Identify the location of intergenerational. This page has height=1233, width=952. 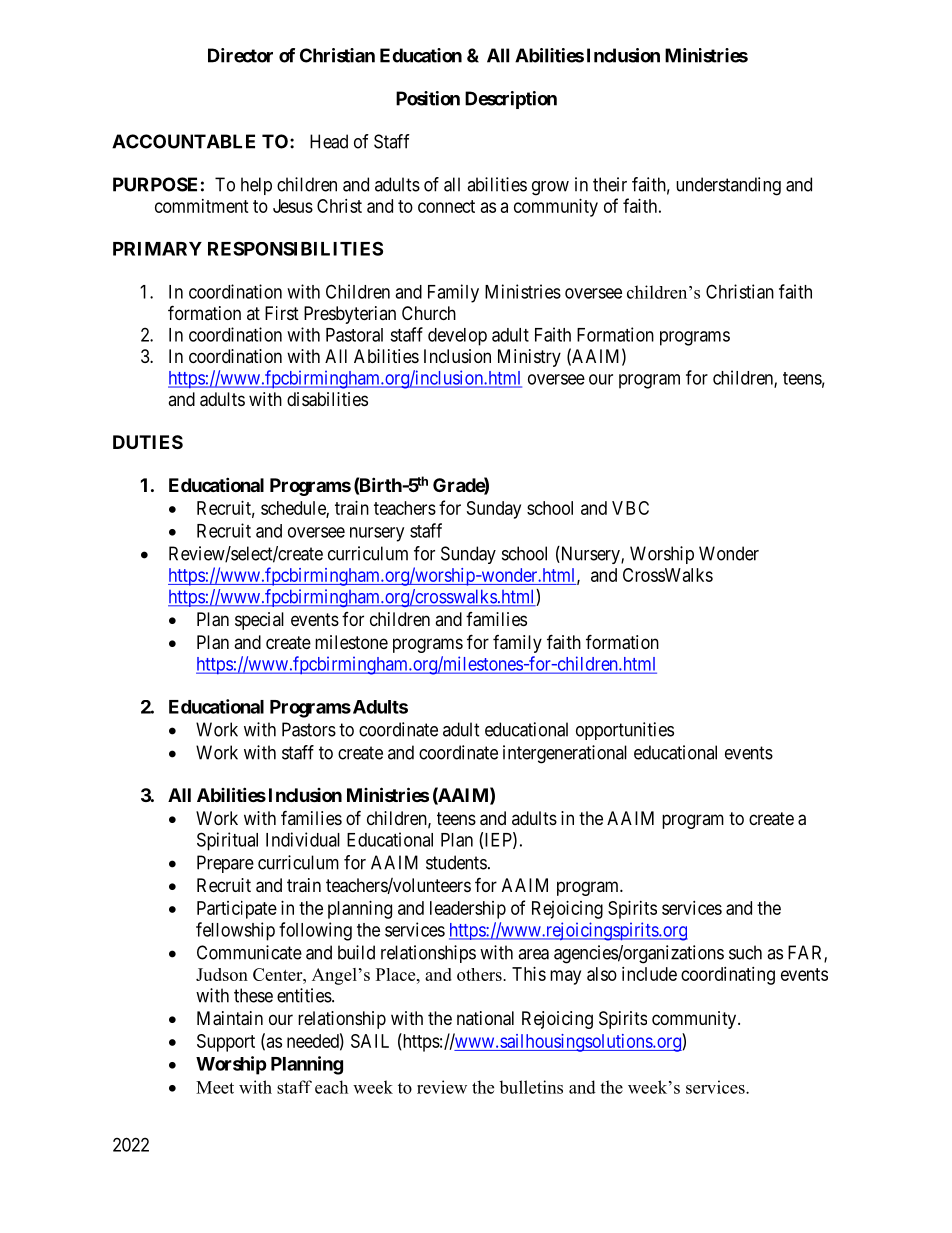
(565, 754).
